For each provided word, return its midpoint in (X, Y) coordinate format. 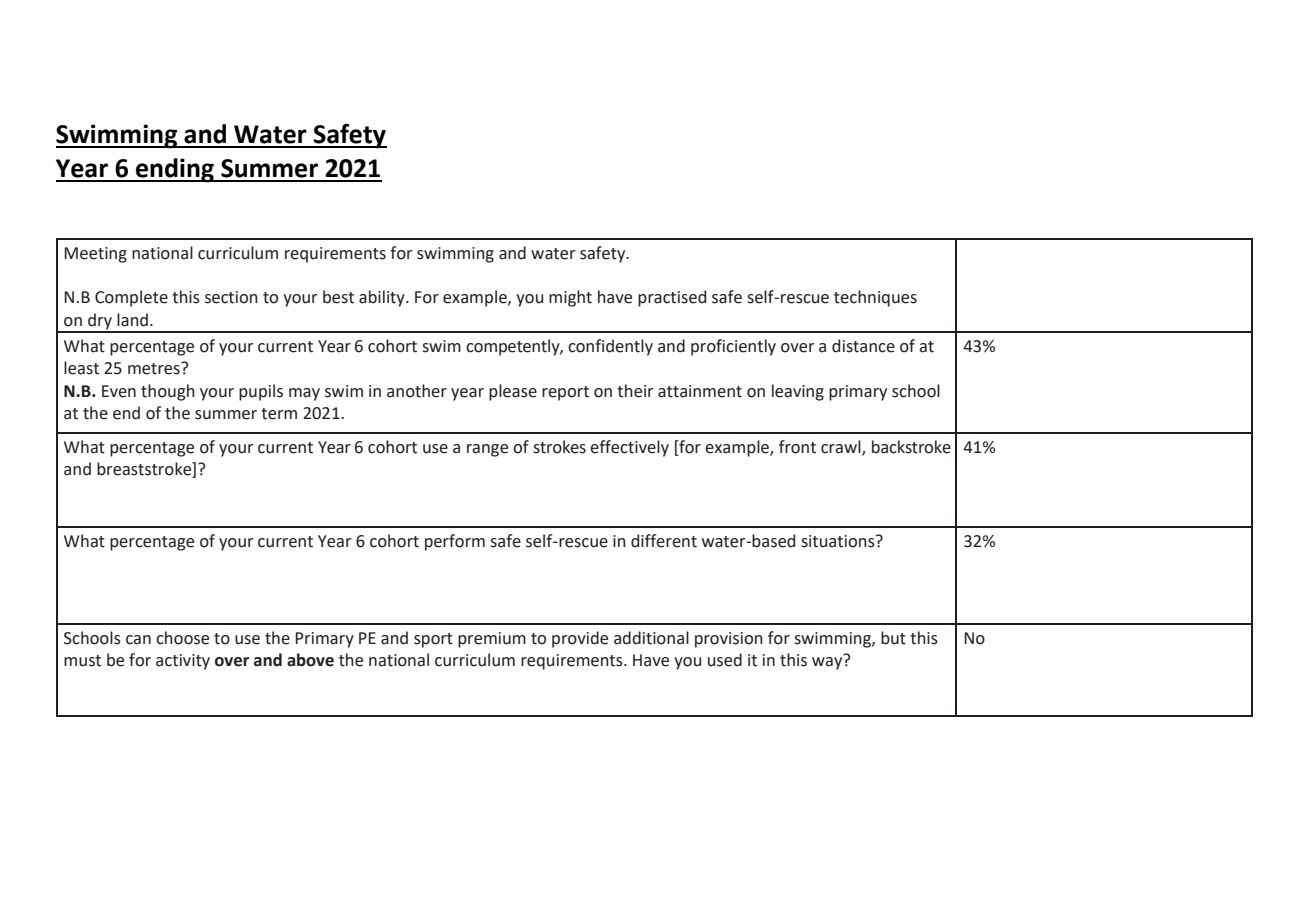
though (168, 392)
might (570, 298)
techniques (875, 298)
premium (492, 640)
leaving (798, 392)
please (513, 392)
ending (175, 170)
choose (182, 638)
